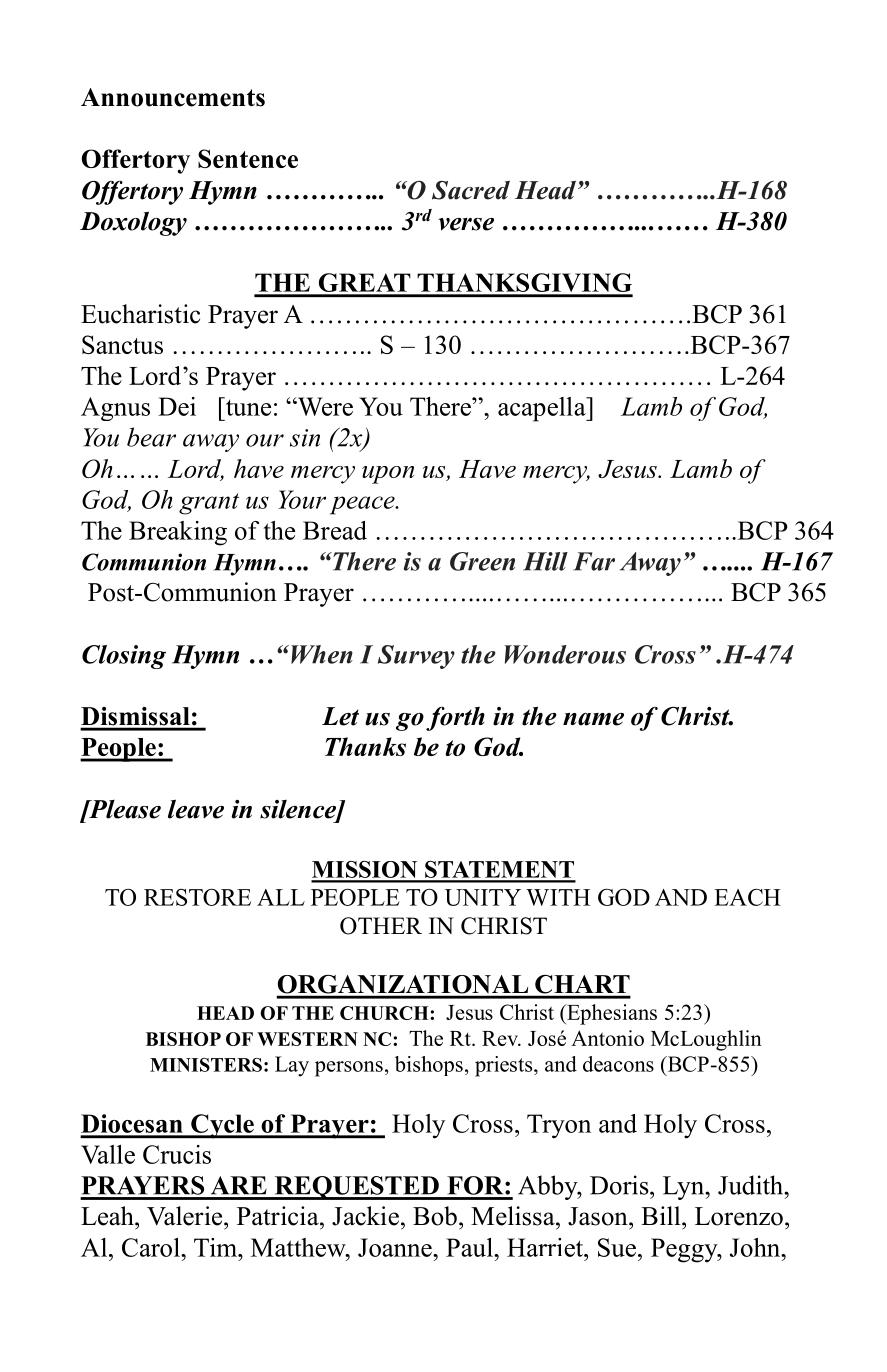  What do you see at coordinates (471, 190) in the page?
I see `Sacred` at bounding box center [471, 190].
